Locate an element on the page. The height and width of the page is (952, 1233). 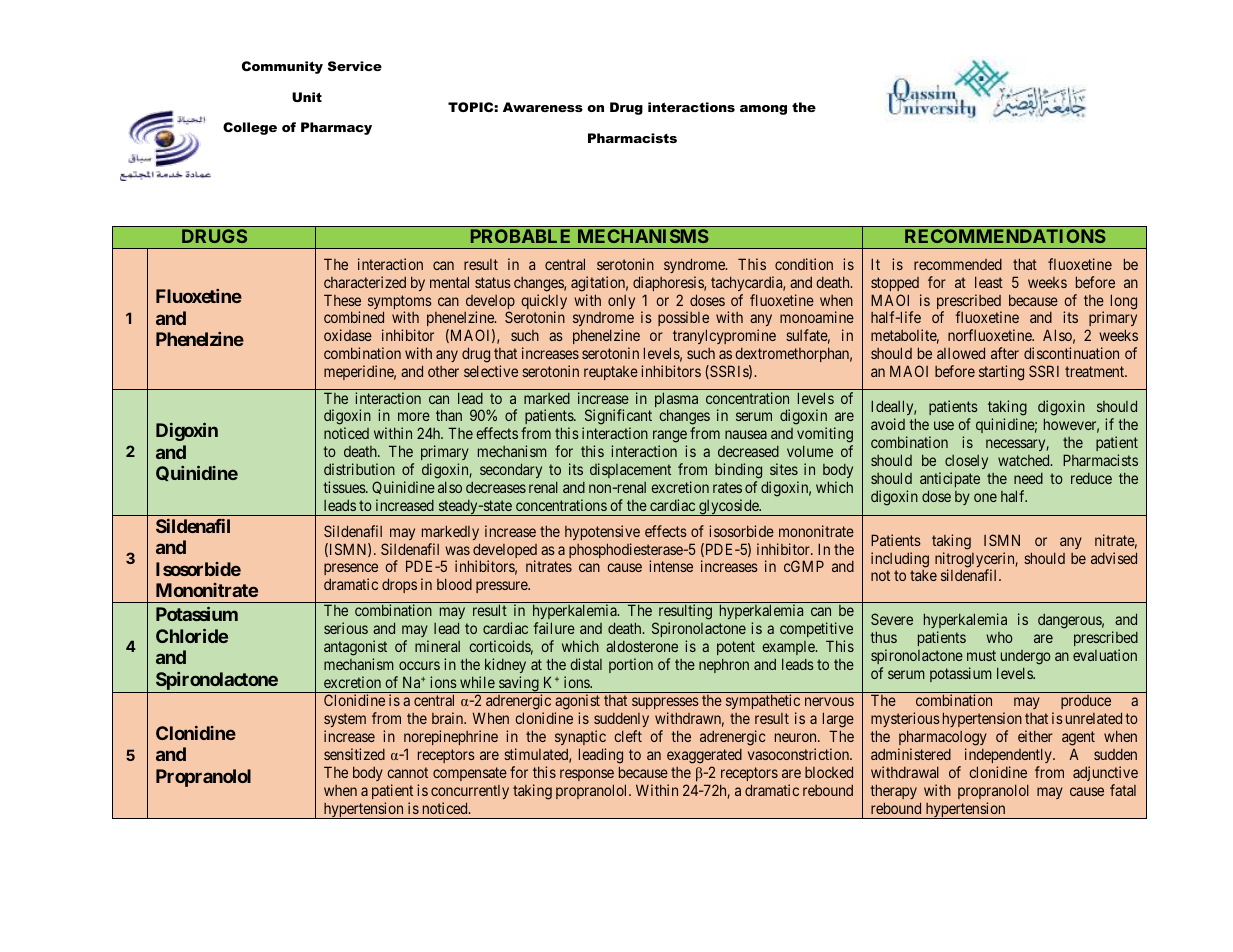
sensitized is located at coordinates (354, 754).
